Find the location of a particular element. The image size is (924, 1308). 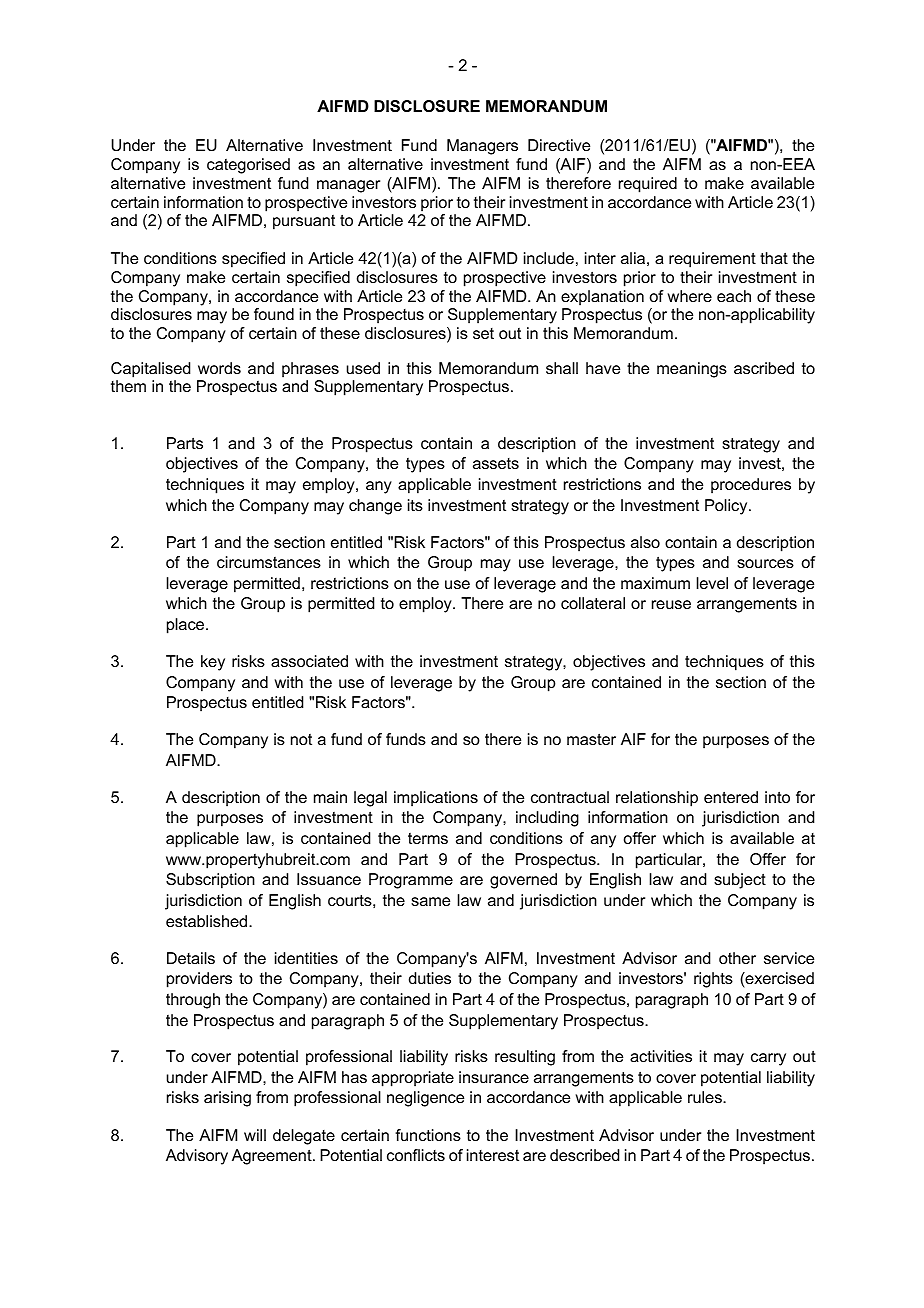

assets is located at coordinates (496, 463).
